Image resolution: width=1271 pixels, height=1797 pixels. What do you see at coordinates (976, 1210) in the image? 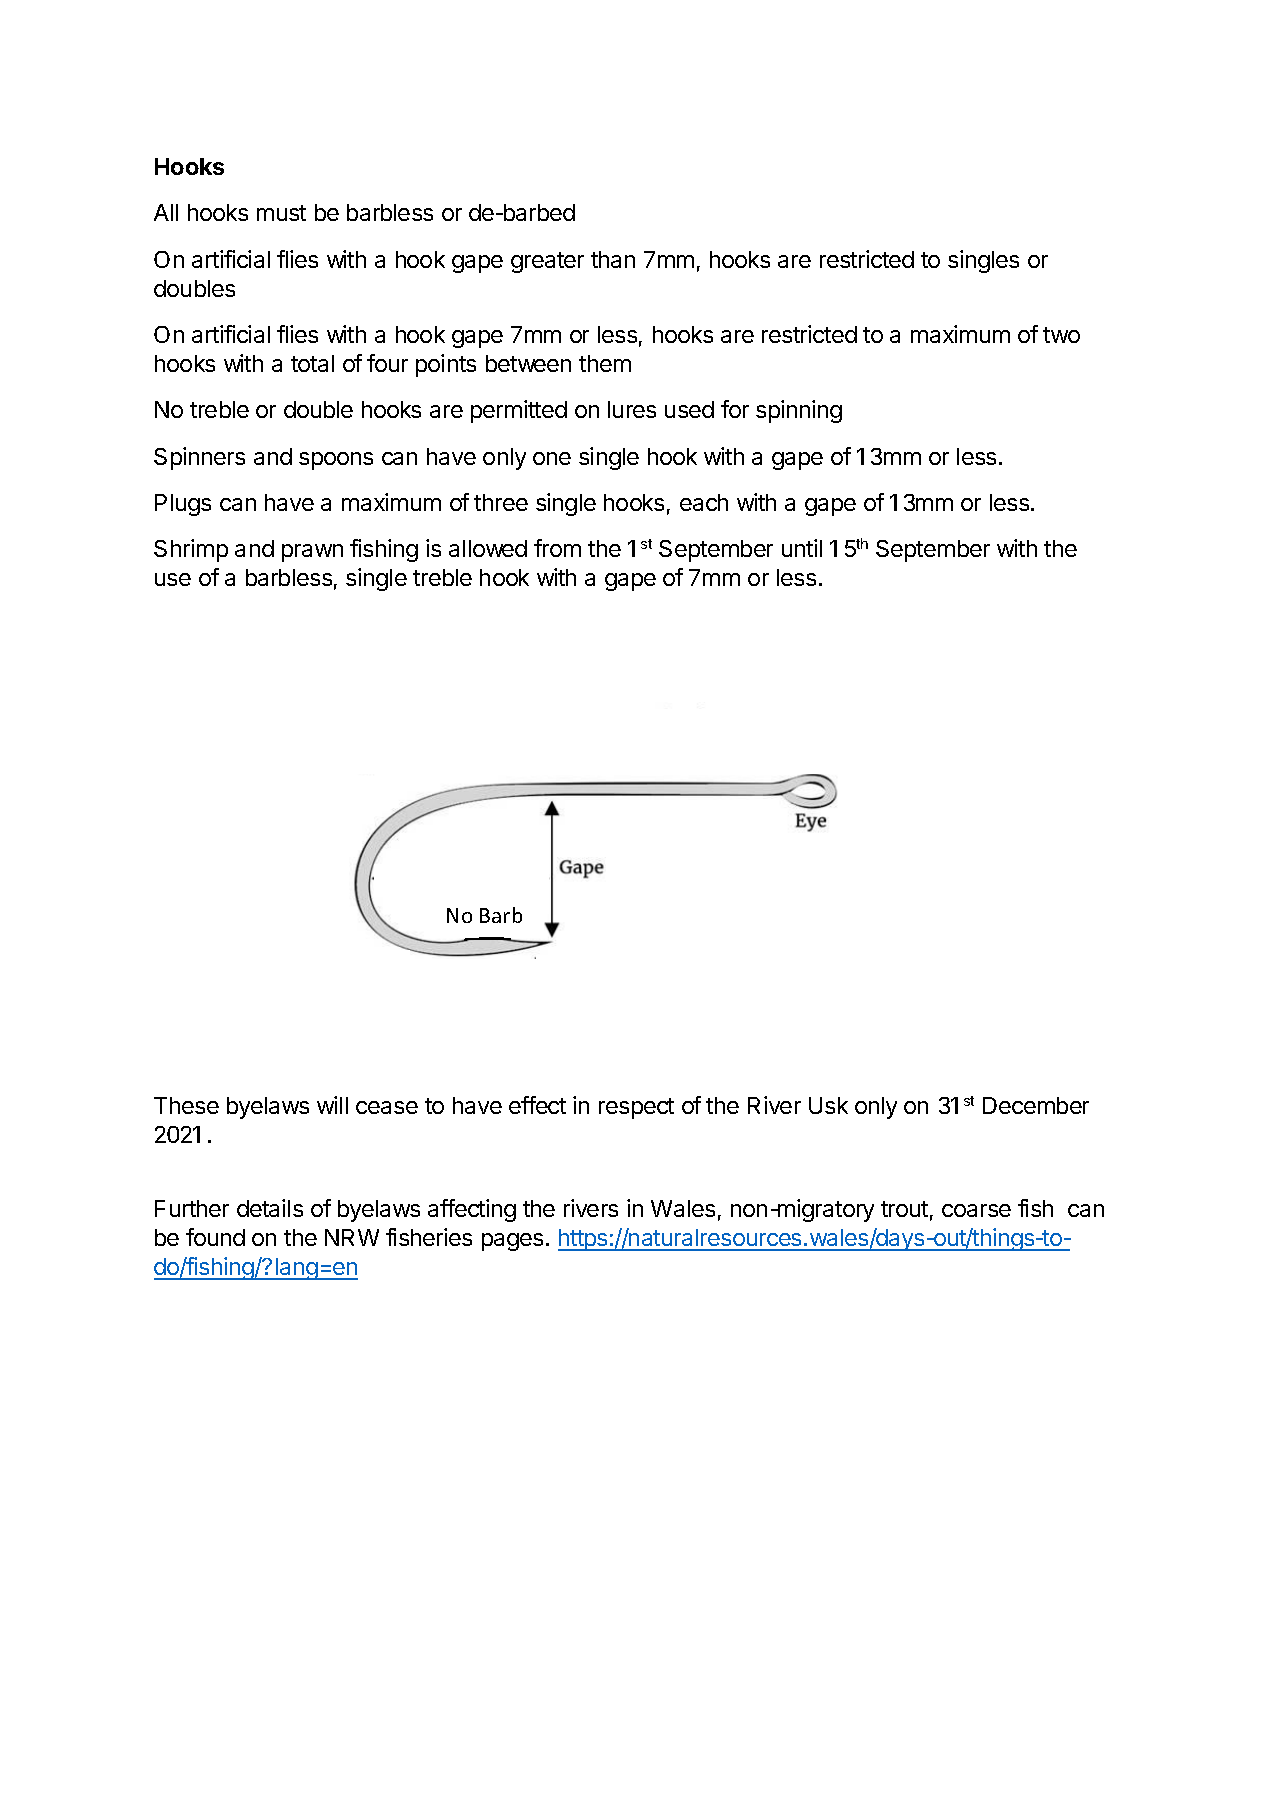
I see `coarse` at bounding box center [976, 1210].
